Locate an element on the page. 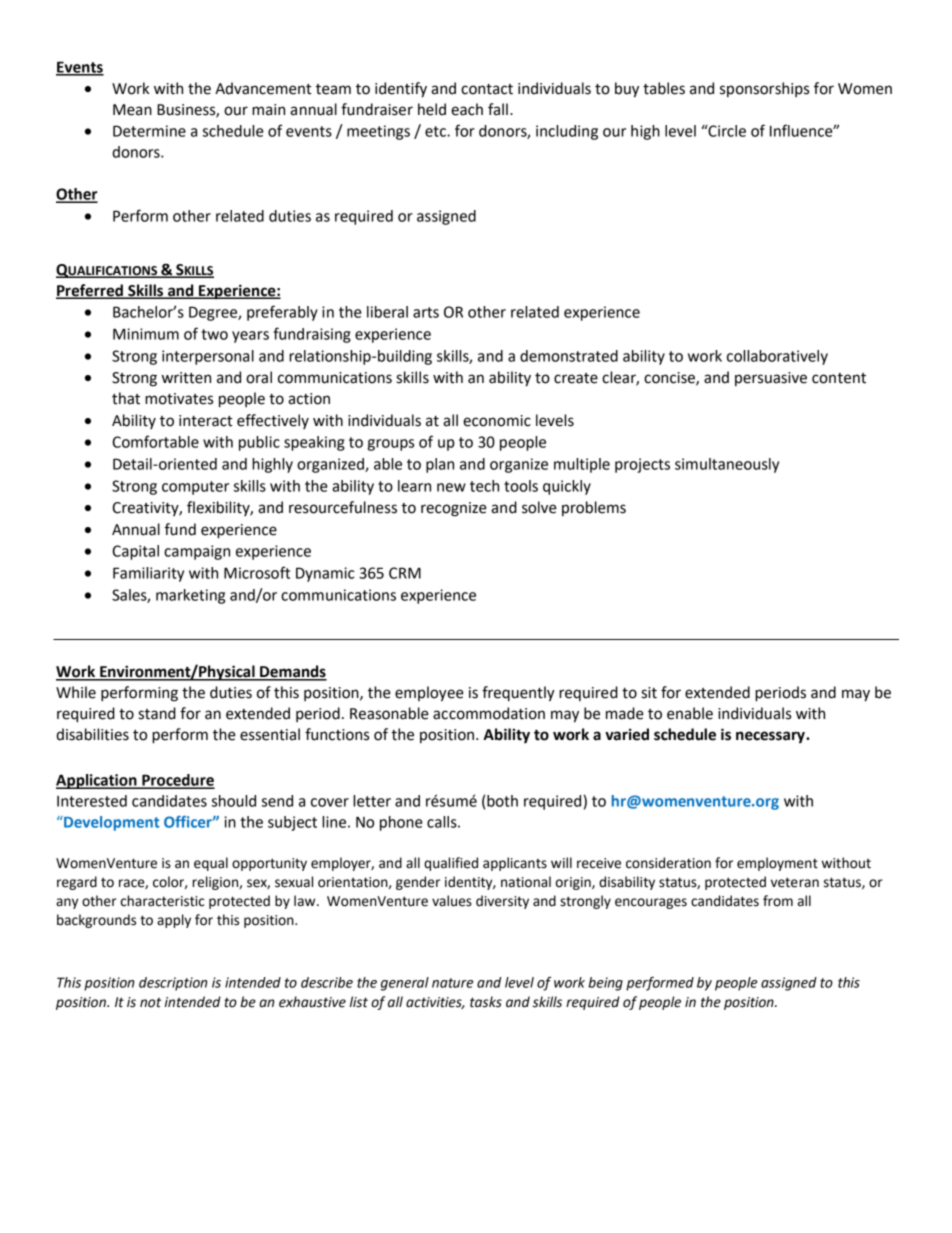 This page has width=952, height=1233. Procedure is located at coordinates (177, 781).
